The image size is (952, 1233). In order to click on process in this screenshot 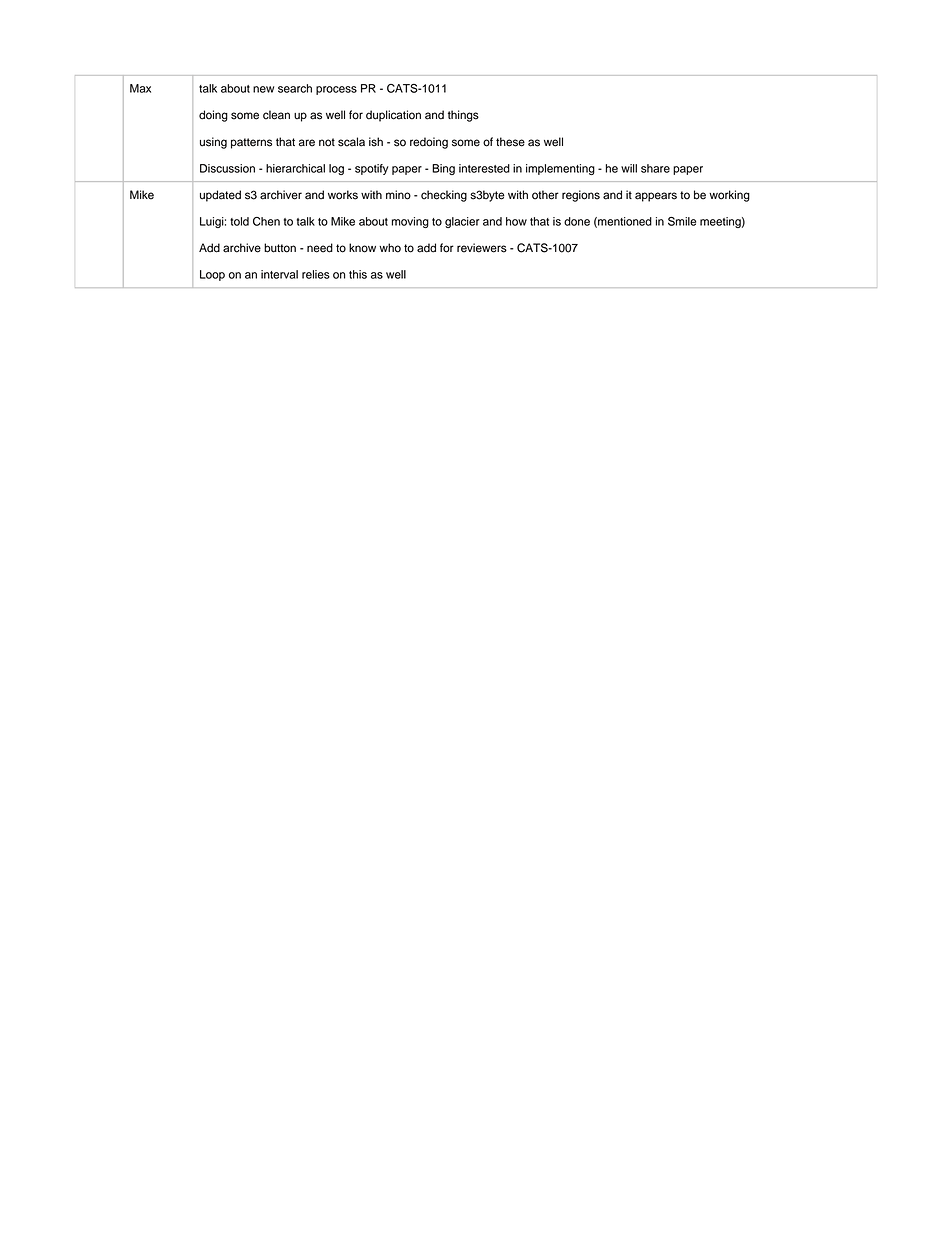, I will do `click(336, 90)`.
